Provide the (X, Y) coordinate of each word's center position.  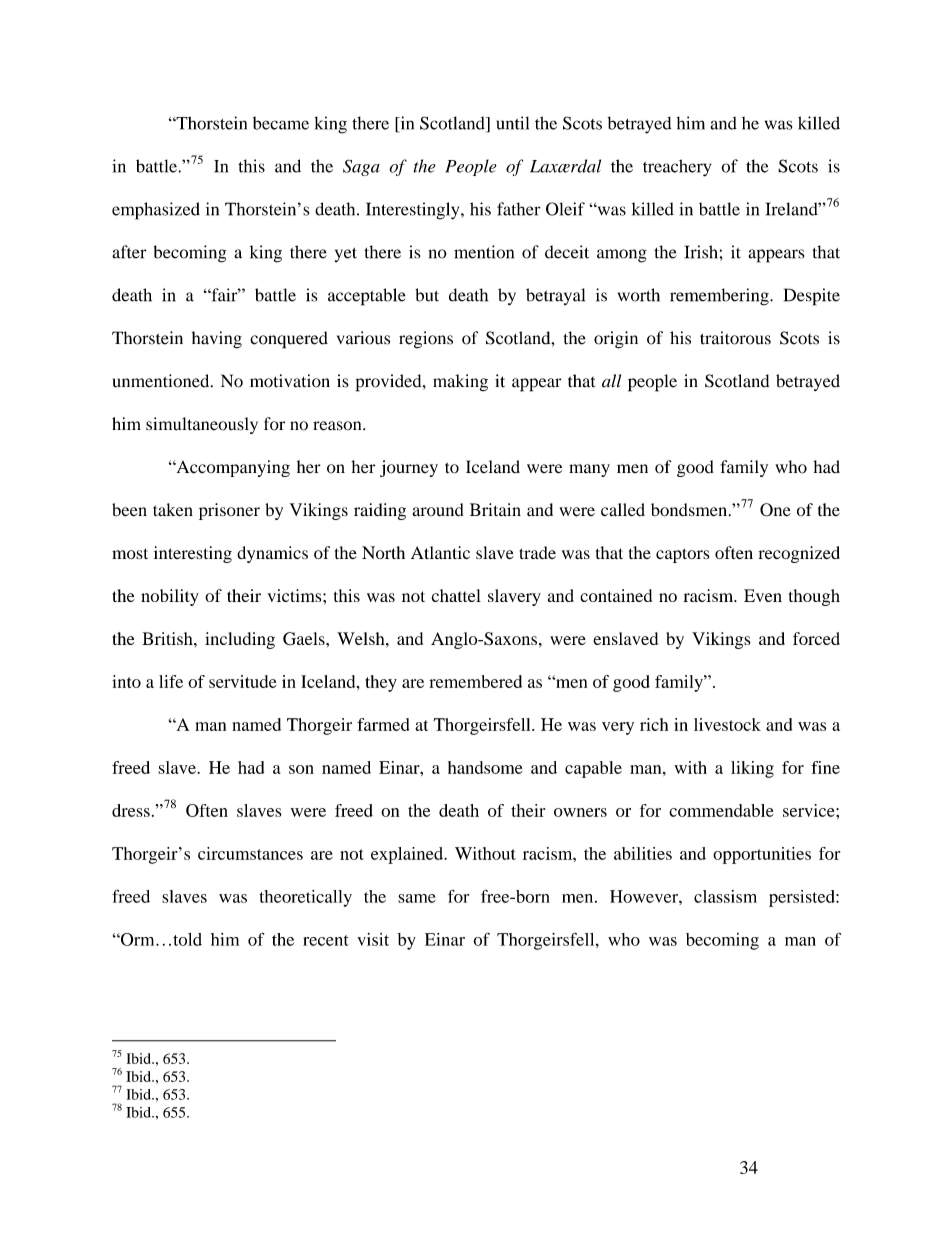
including (240, 640)
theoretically (305, 898)
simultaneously (202, 425)
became (281, 123)
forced (816, 638)
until (512, 123)
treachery (677, 168)
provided (390, 383)
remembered (475, 681)
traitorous (735, 338)
